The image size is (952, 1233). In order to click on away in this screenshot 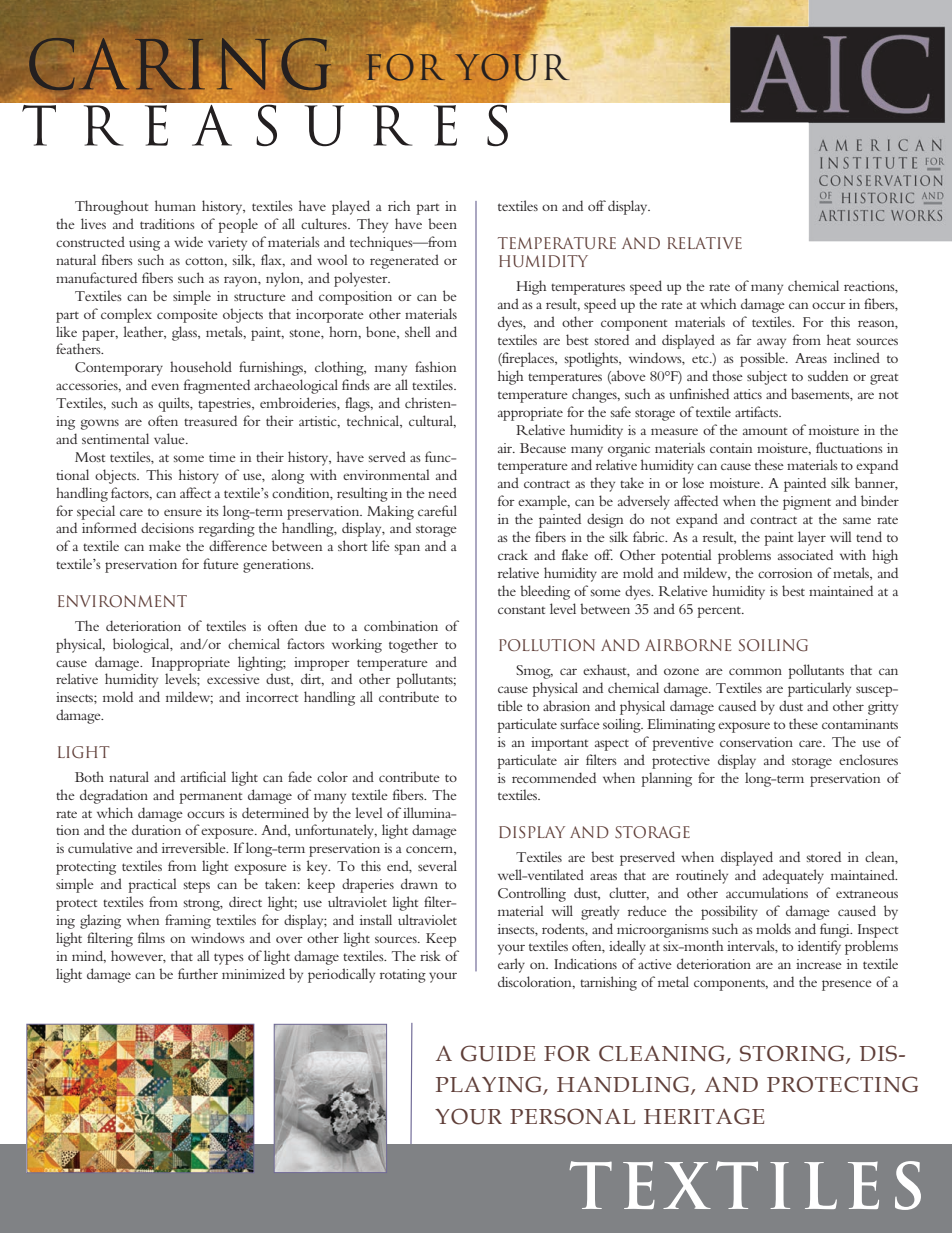, I will do `click(771, 343)`.
